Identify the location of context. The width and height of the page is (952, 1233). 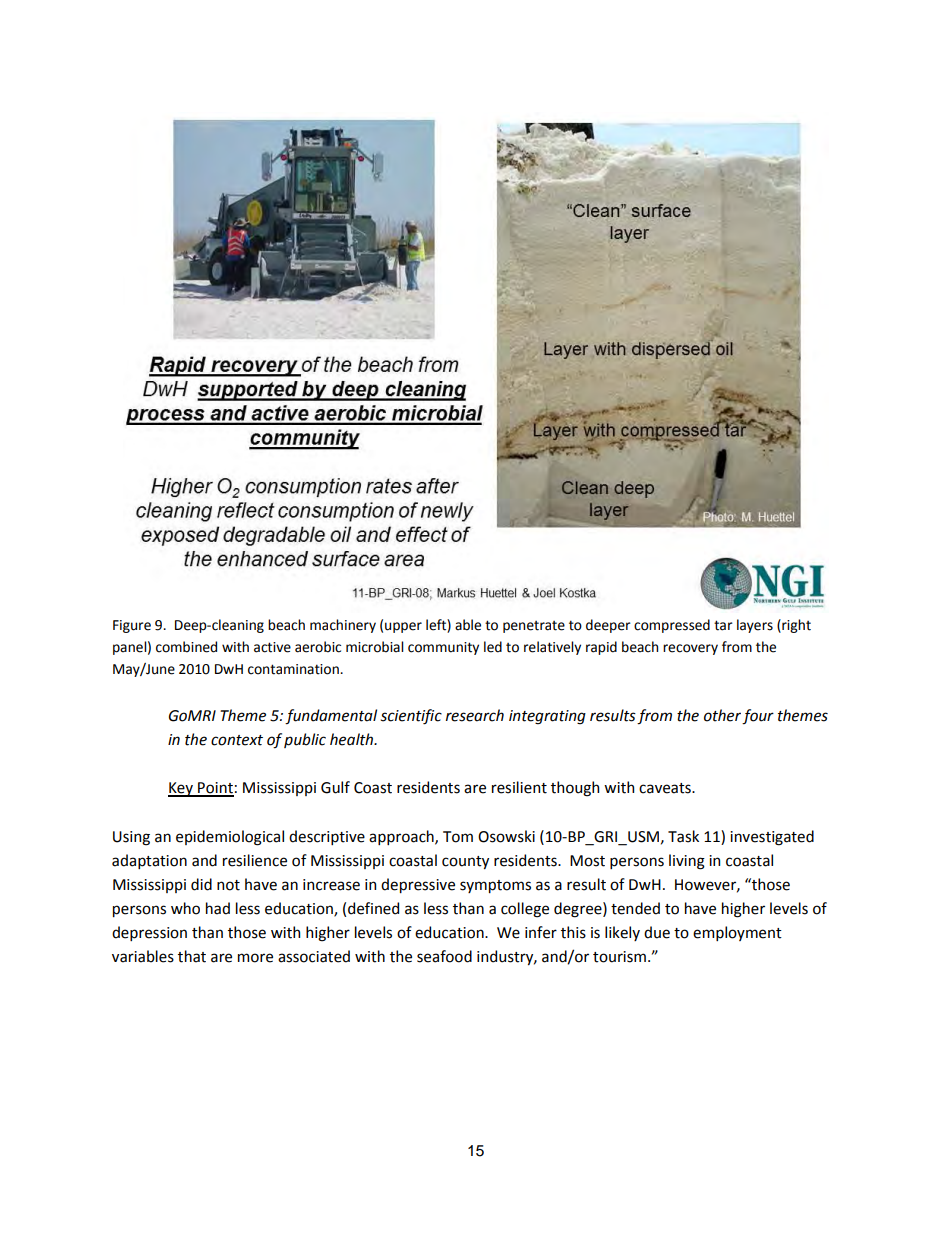
(237, 740).
